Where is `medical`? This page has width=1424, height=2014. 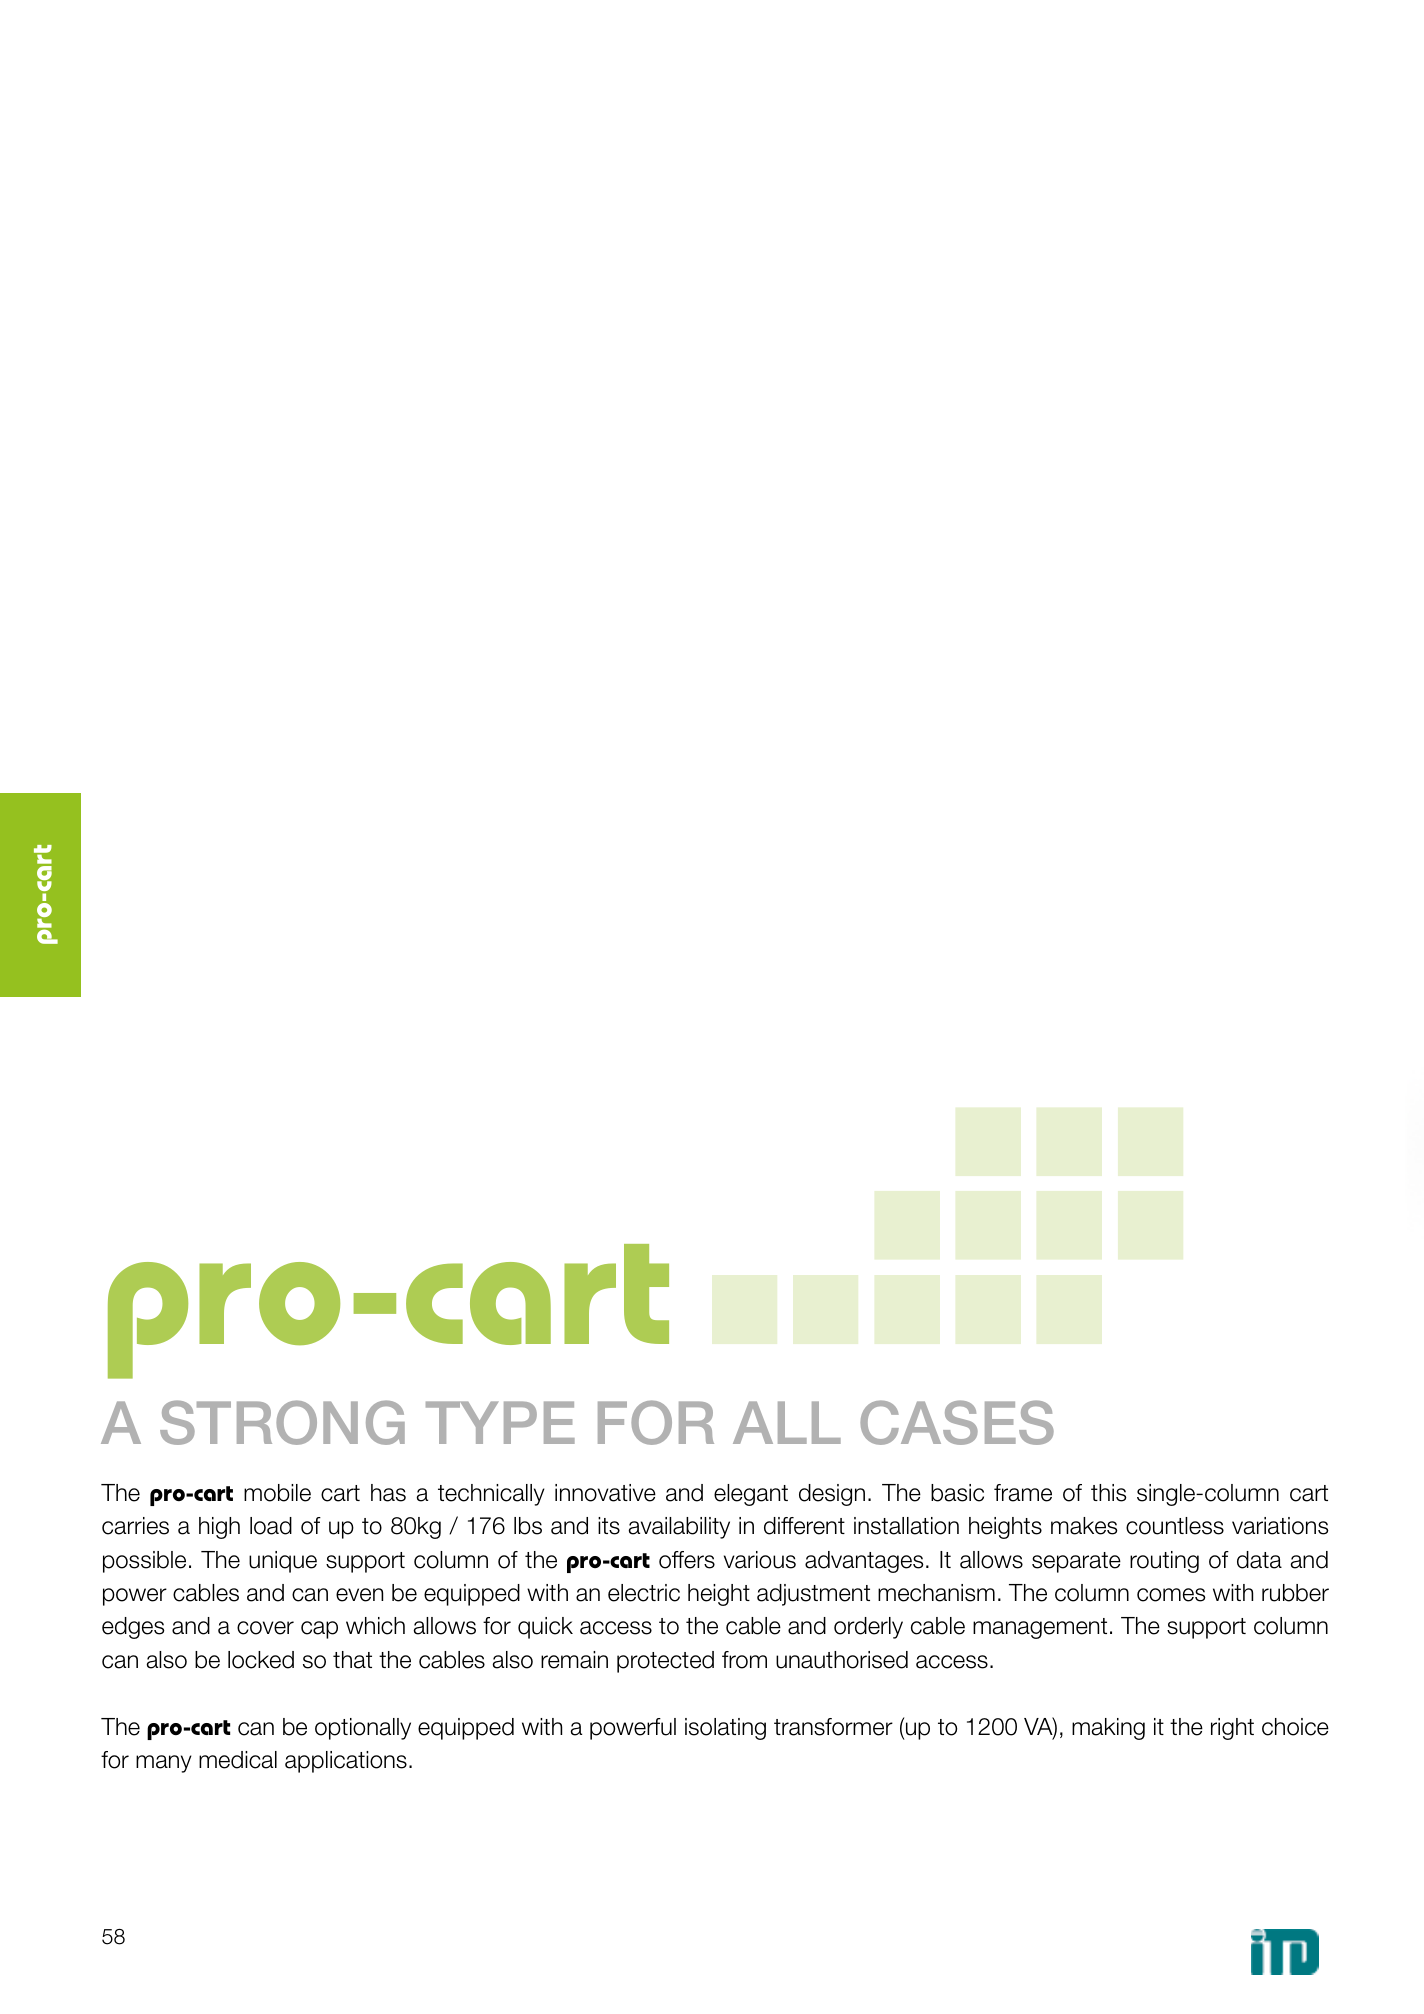 medical is located at coordinates (238, 1760).
